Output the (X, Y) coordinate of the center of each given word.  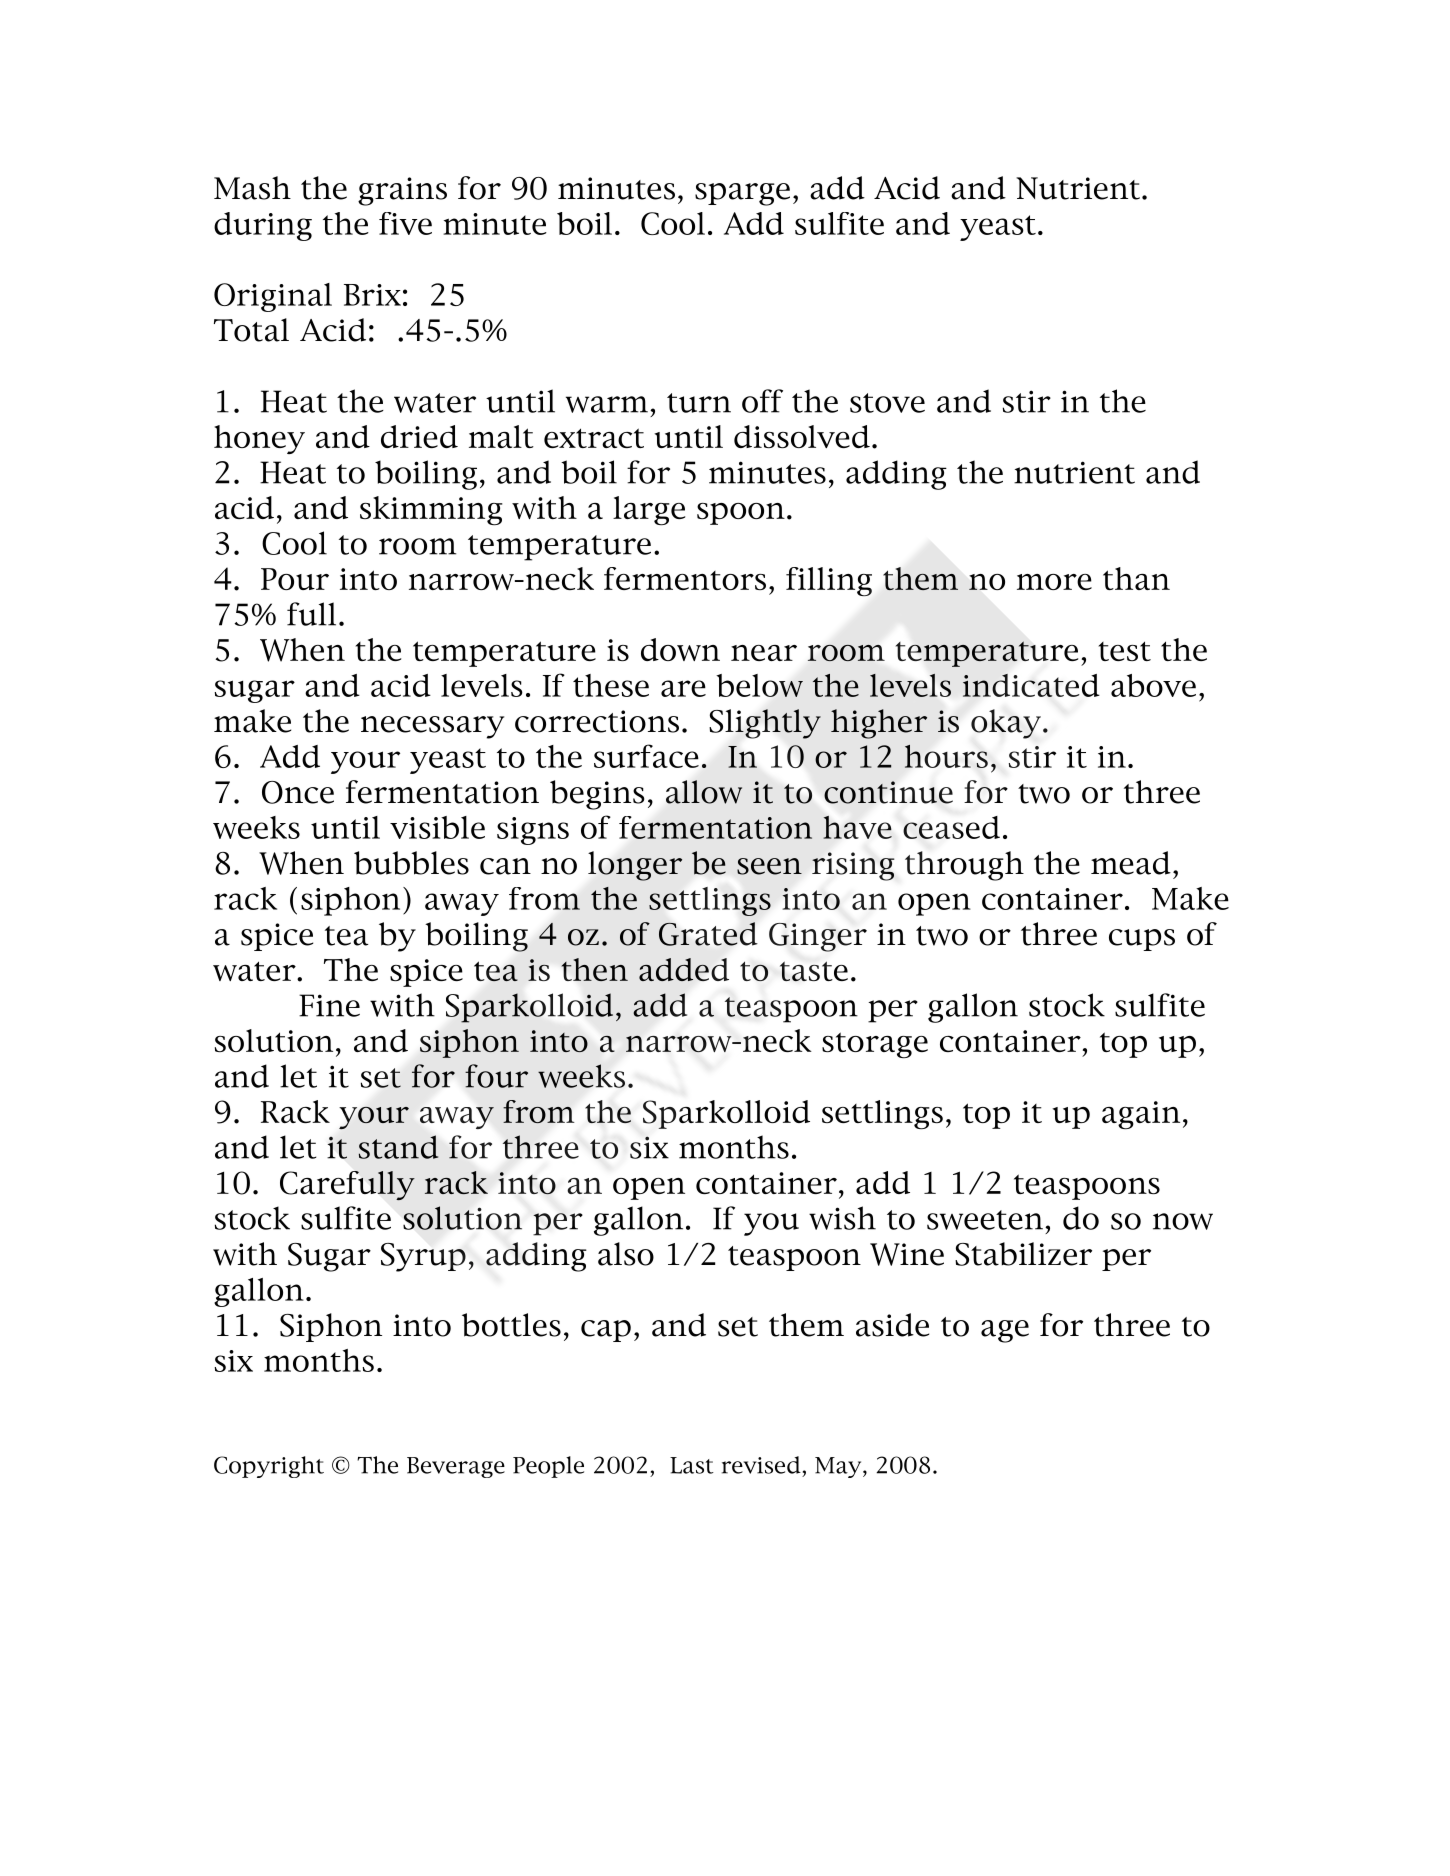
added (684, 969)
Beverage (456, 1467)
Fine (329, 1005)
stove (887, 403)
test (1124, 651)
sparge (742, 194)
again (1141, 1115)
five (405, 223)
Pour (295, 579)
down (680, 649)
